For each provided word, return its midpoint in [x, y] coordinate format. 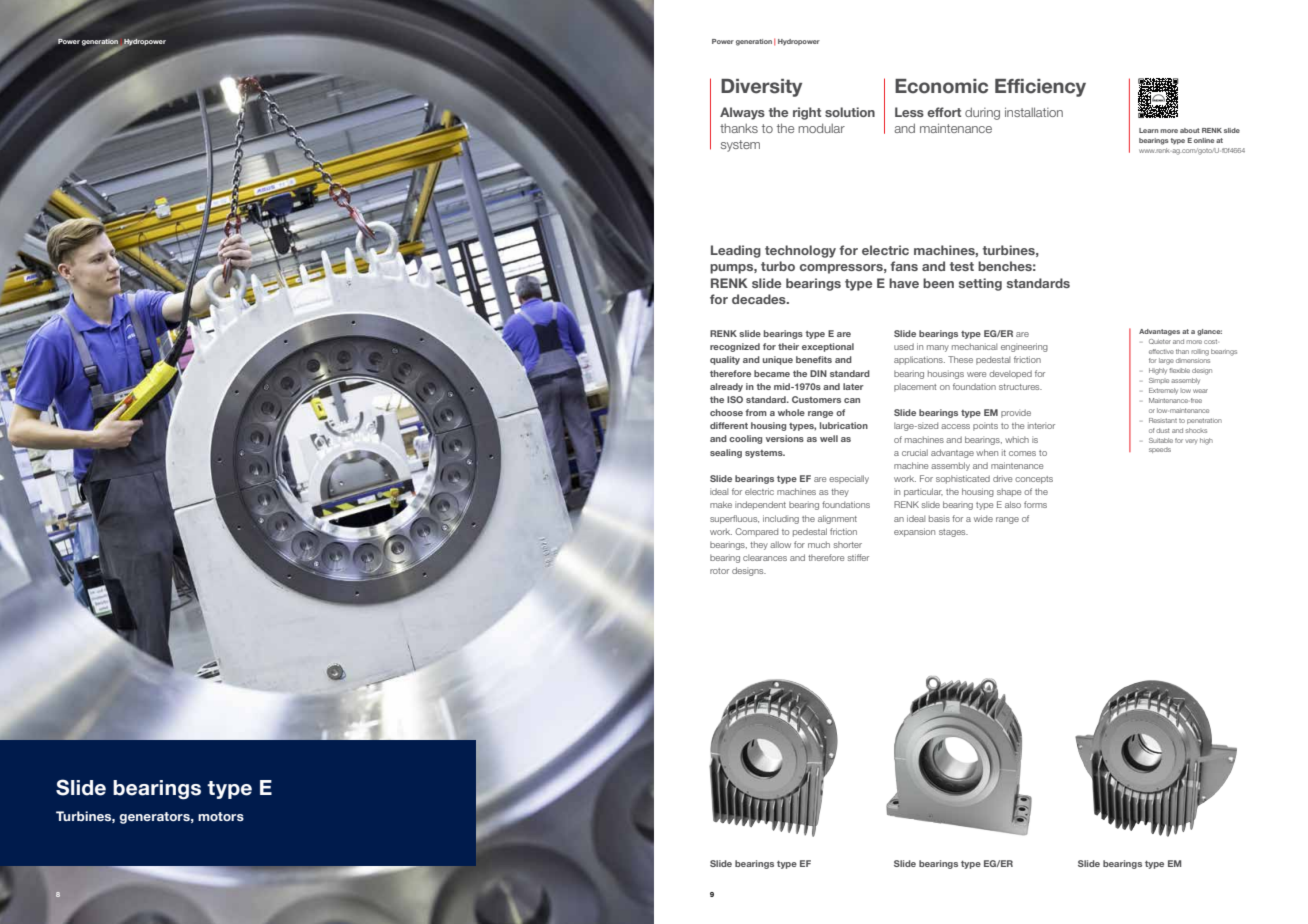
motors [221, 816]
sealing [726, 453]
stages [953, 533]
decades [760, 299]
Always [742, 113]
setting [980, 284]
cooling [745, 439]
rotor [719, 571]
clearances [765, 557]
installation [1034, 112]
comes [1022, 453]
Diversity [761, 88]
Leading [736, 251]
